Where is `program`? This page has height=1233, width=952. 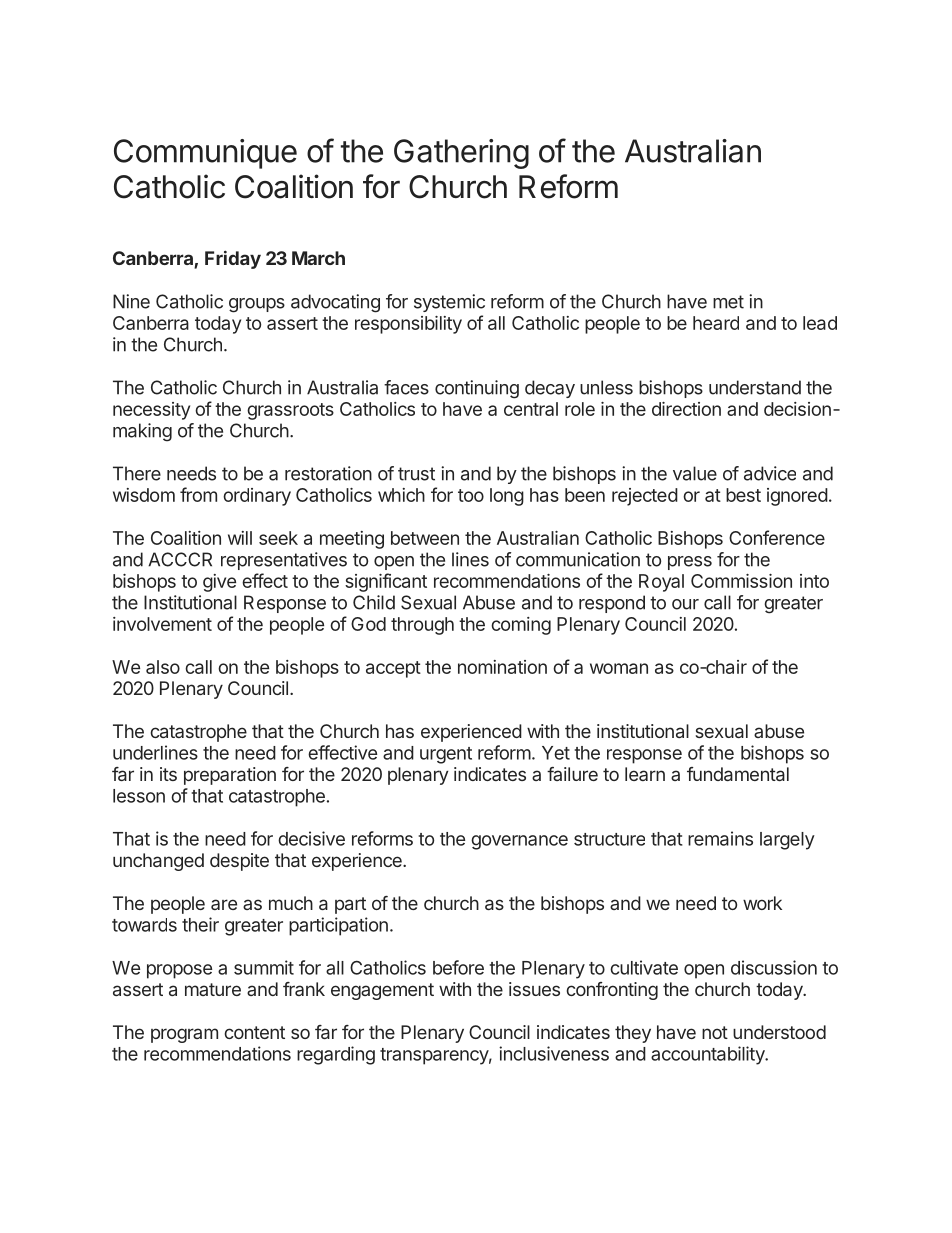 program is located at coordinates (184, 1035).
